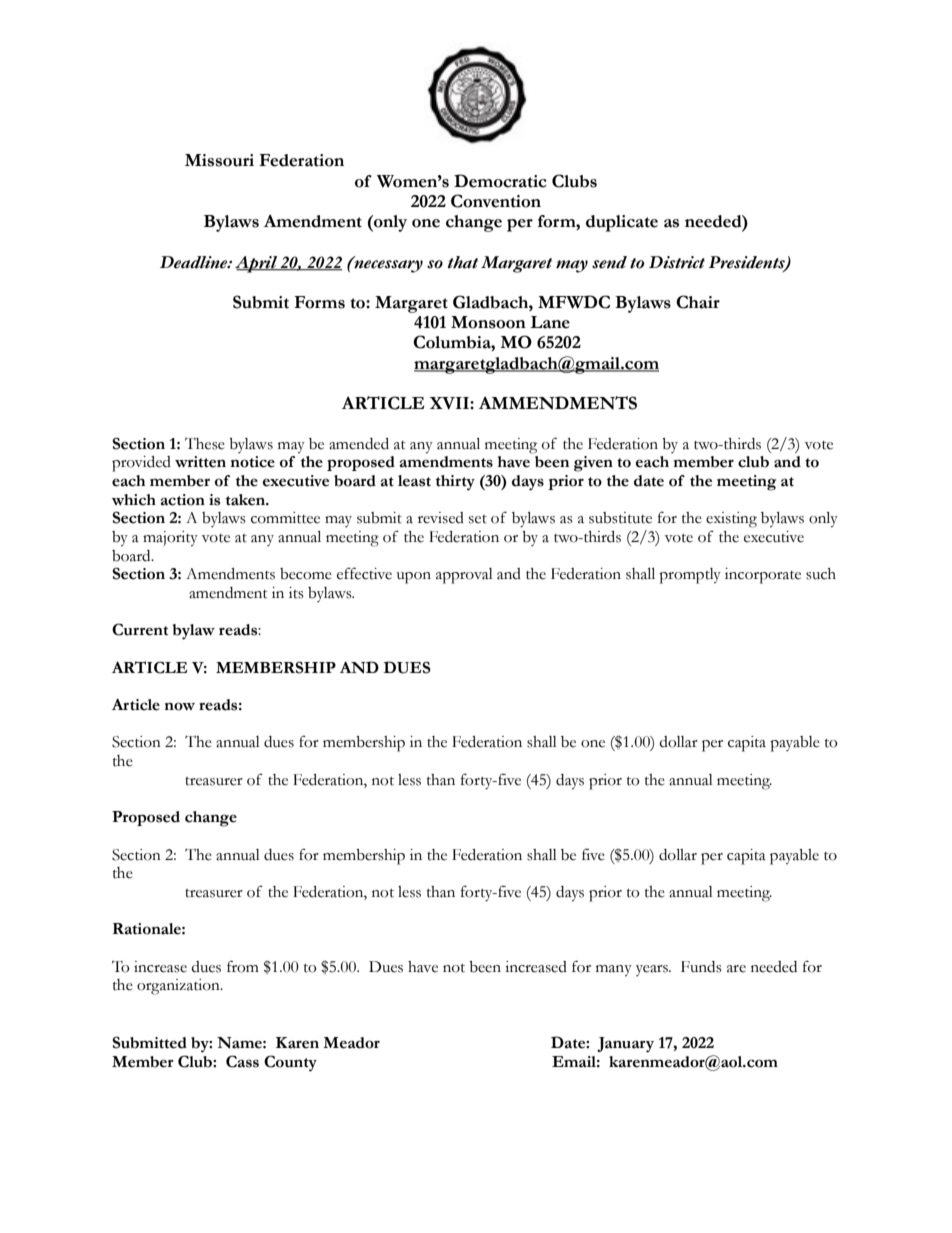 Image resolution: width=952 pixels, height=1233 pixels. What do you see at coordinates (701, 967) in the screenshot?
I see `Funds` at bounding box center [701, 967].
